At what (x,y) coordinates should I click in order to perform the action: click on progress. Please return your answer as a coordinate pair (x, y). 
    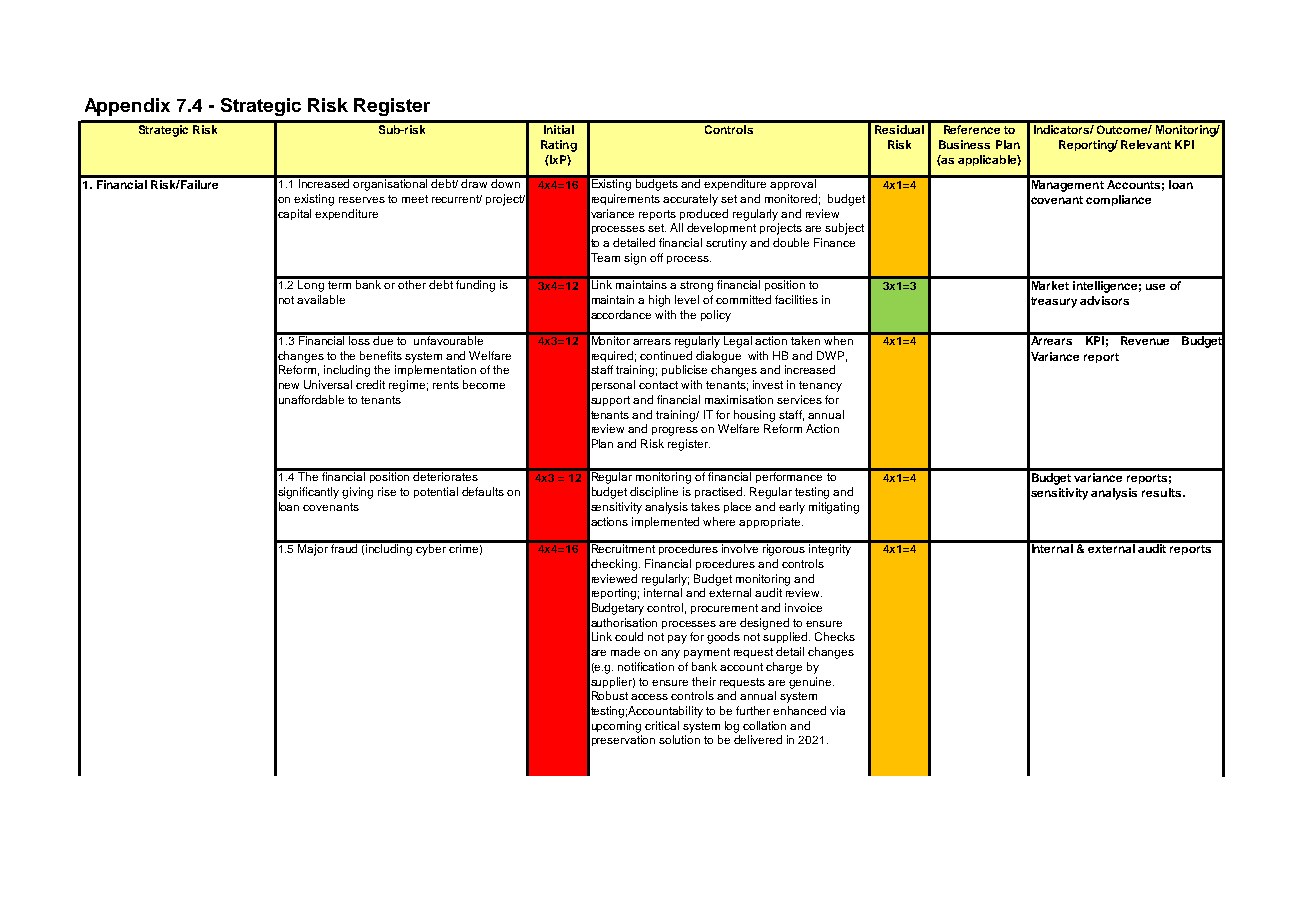
    Looking at the image, I should click on (675, 431).
